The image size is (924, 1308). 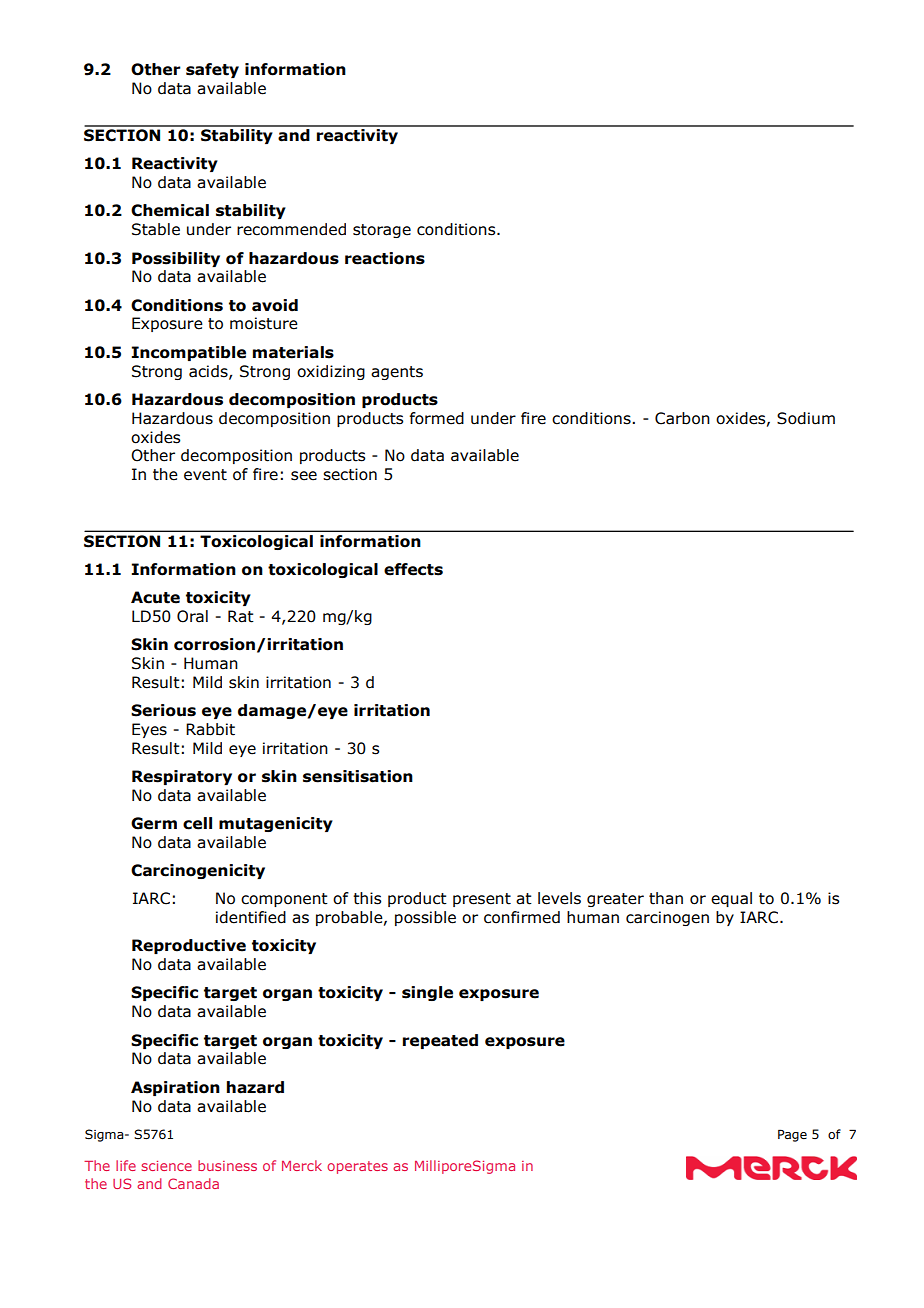 What do you see at coordinates (806, 418) in the document?
I see `Sodium` at bounding box center [806, 418].
